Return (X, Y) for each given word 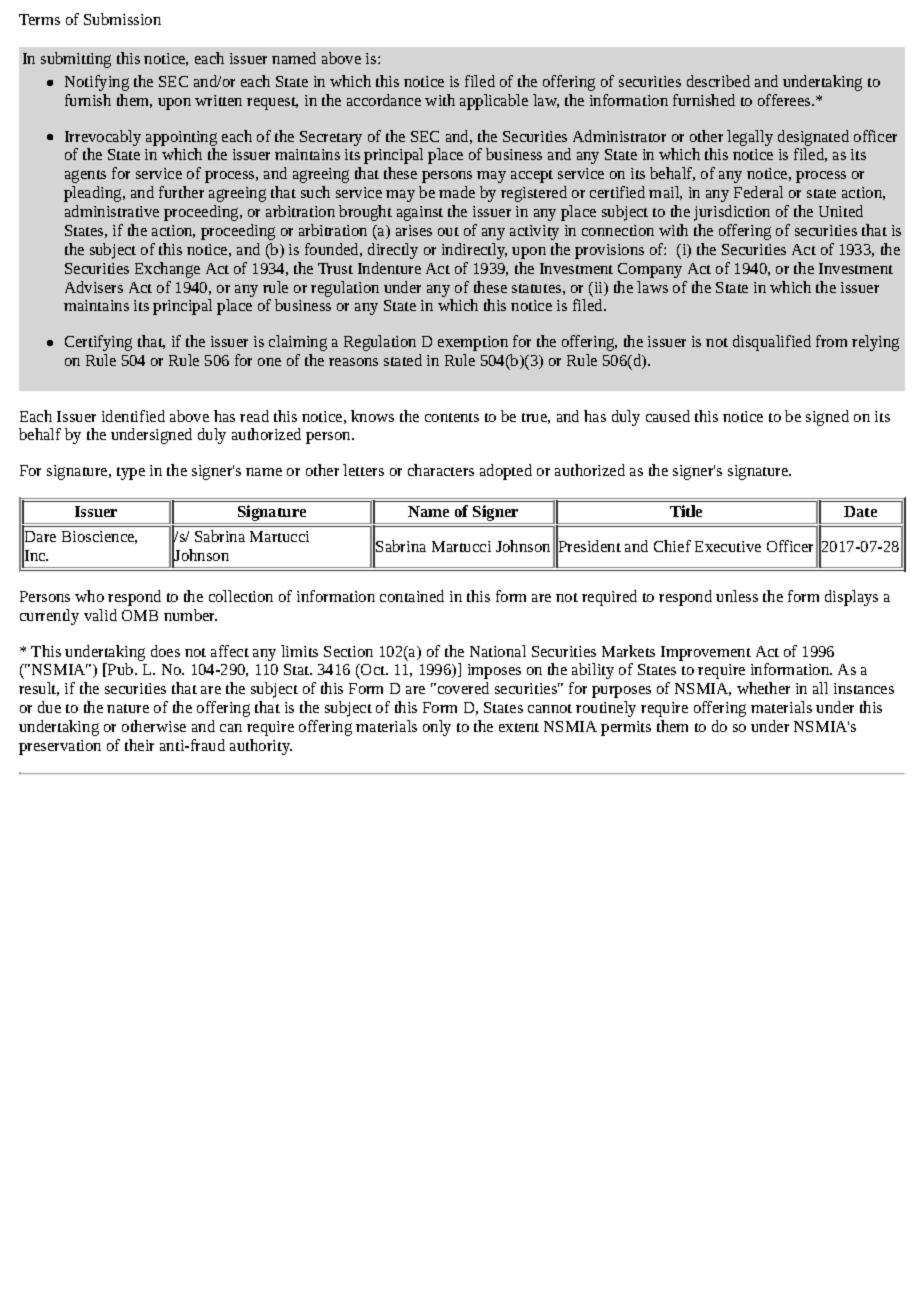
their (139, 745)
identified (133, 416)
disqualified (772, 343)
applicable (494, 102)
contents (452, 417)
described (718, 81)
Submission (122, 19)
